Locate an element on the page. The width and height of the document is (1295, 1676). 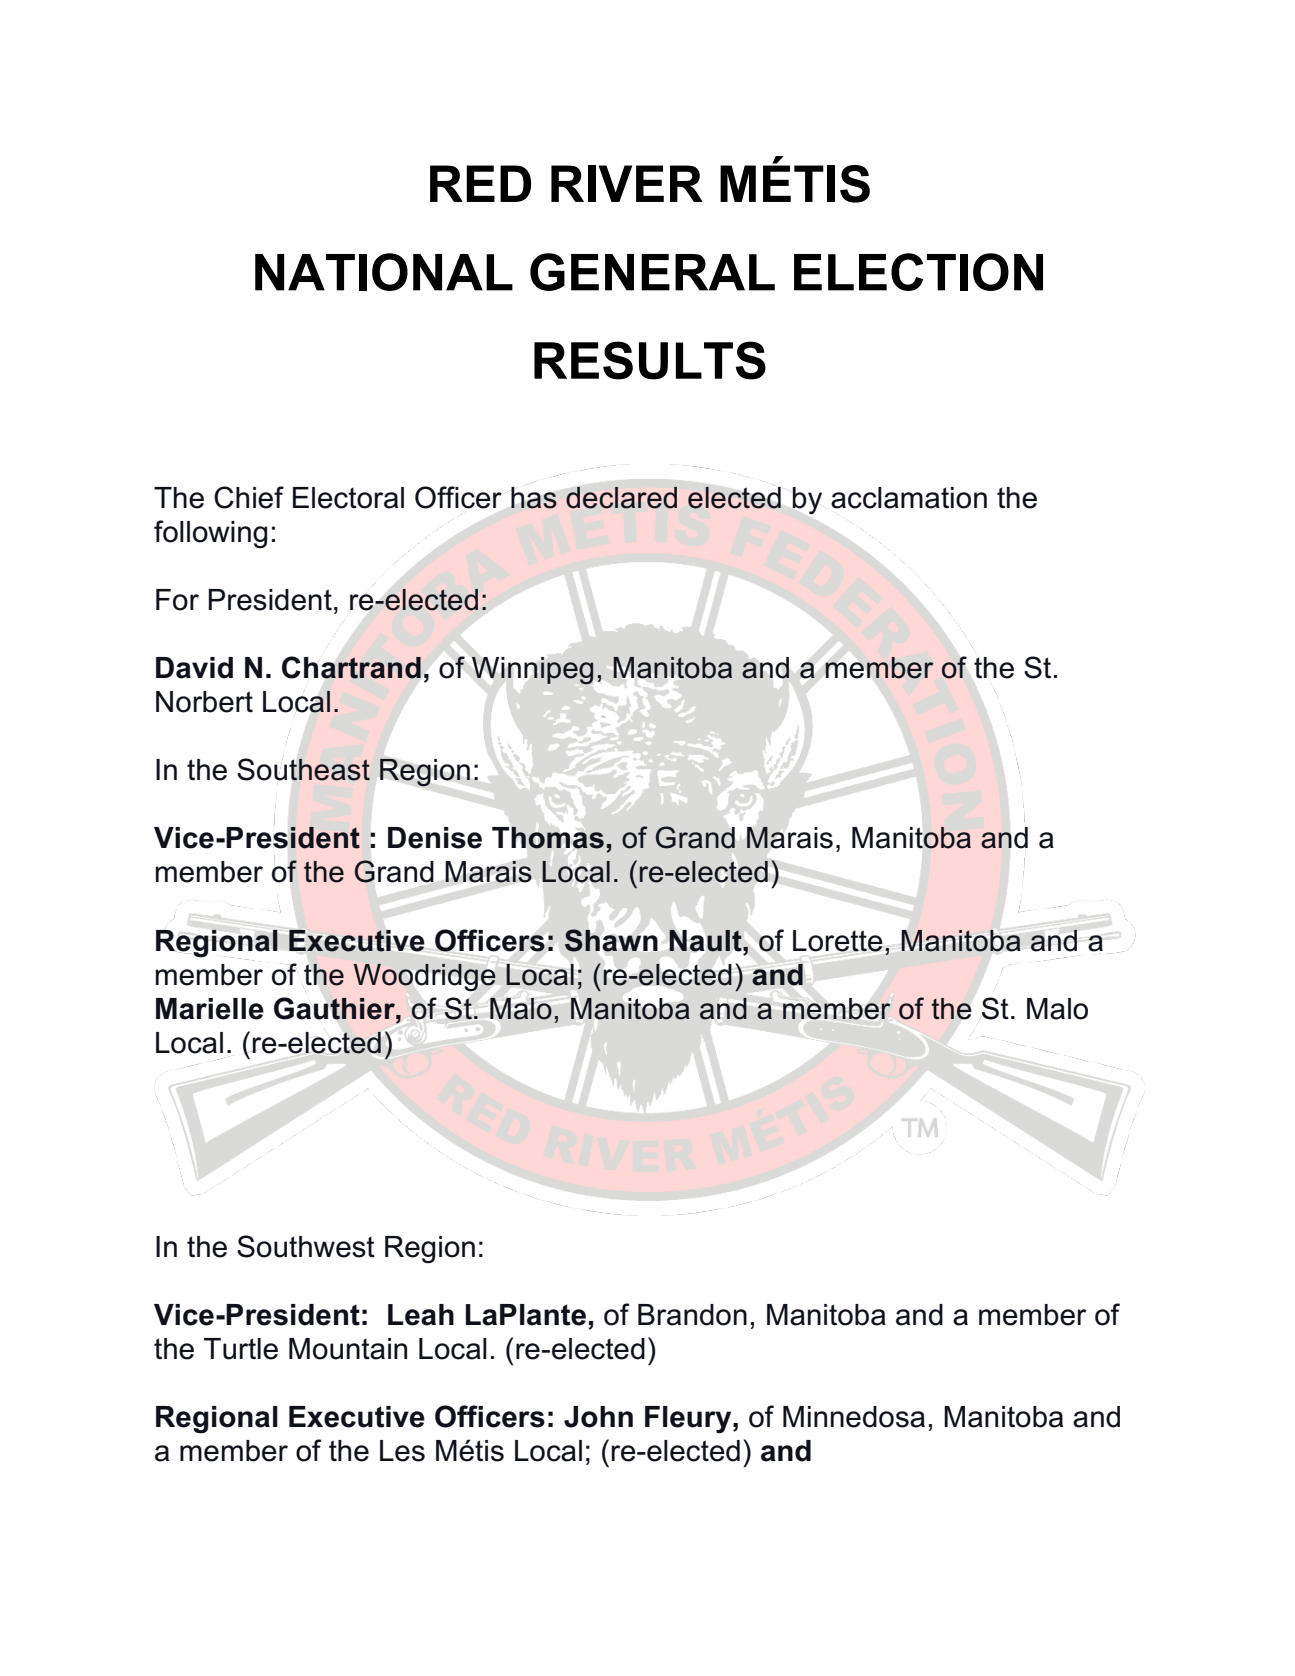
For is located at coordinates (177, 600).
